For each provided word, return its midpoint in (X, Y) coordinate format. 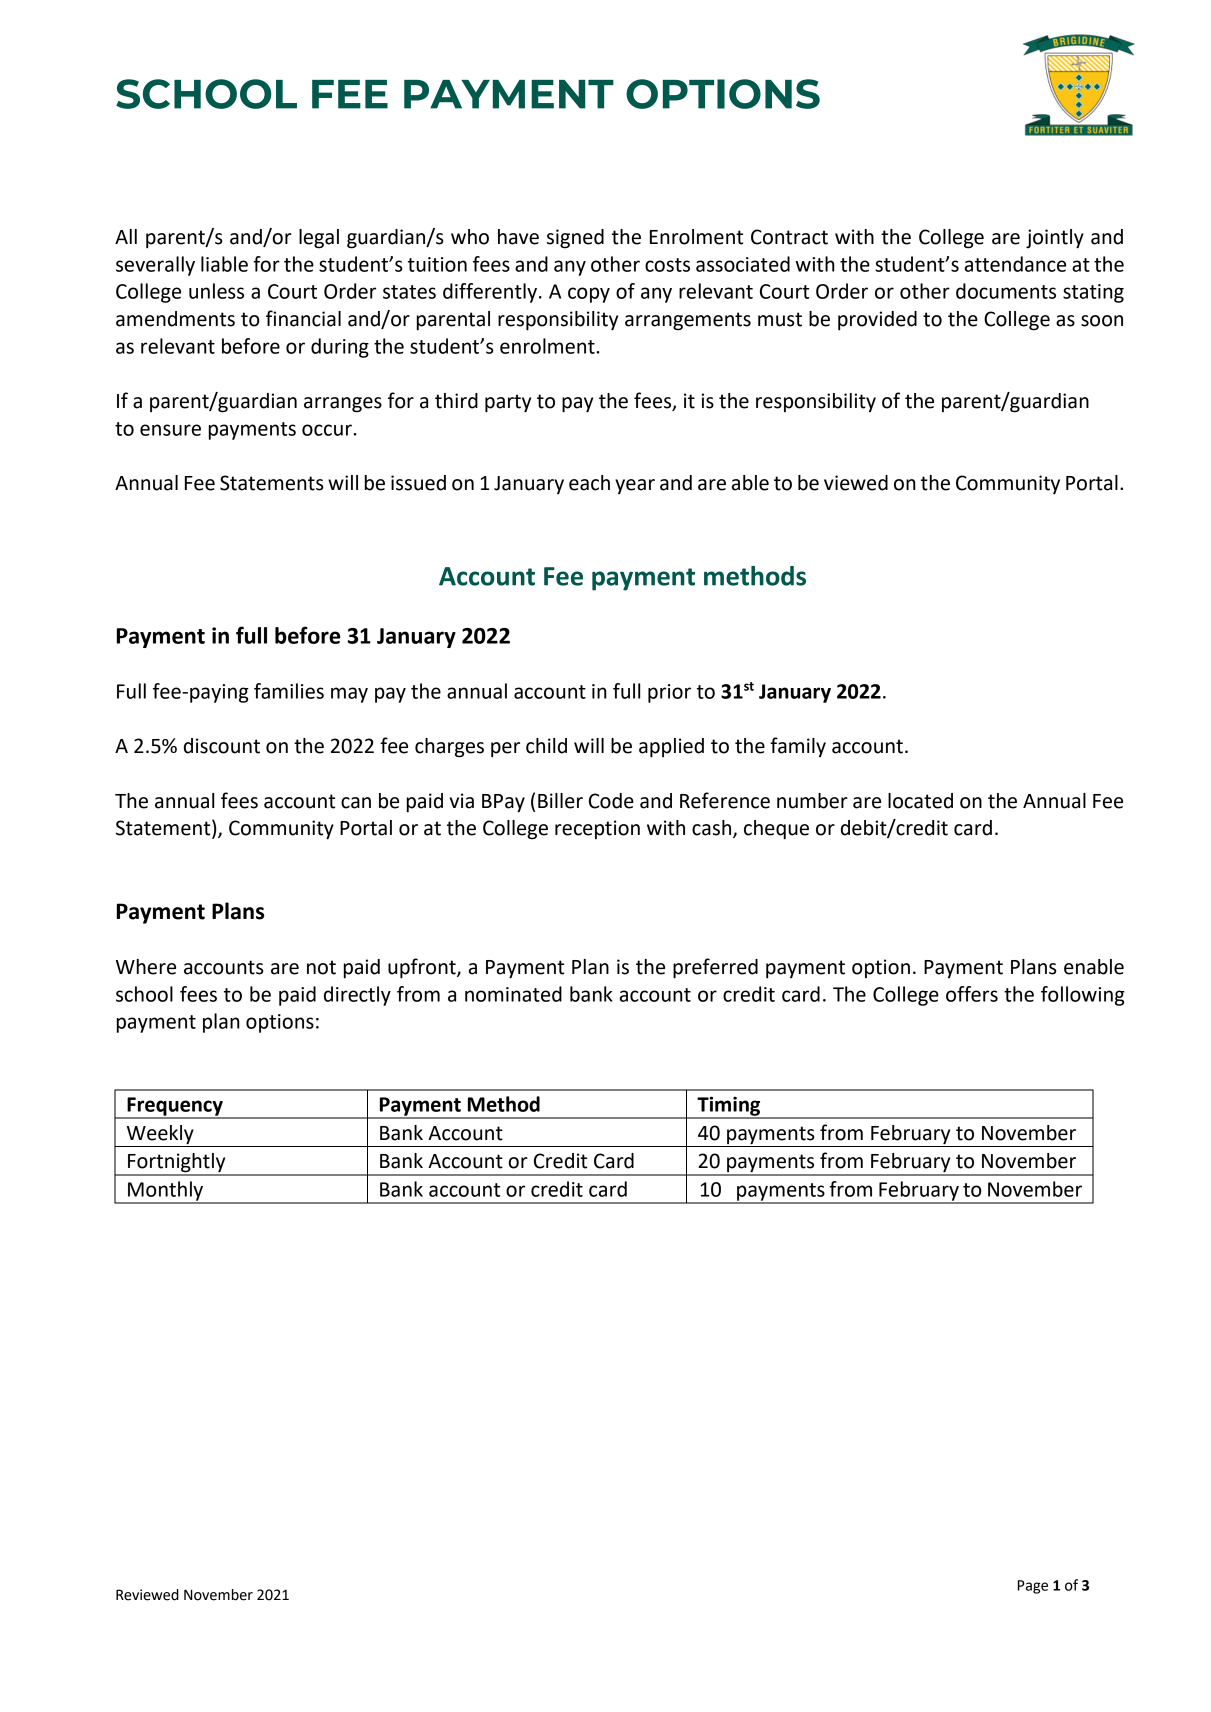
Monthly (166, 1192)
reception (597, 829)
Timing (729, 1107)
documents (1006, 291)
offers (972, 994)
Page (1033, 1587)
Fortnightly (177, 1164)
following (1083, 996)
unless (216, 291)
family (798, 747)
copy (589, 295)
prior (669, 693)
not (321, 967)
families (289, 691)
